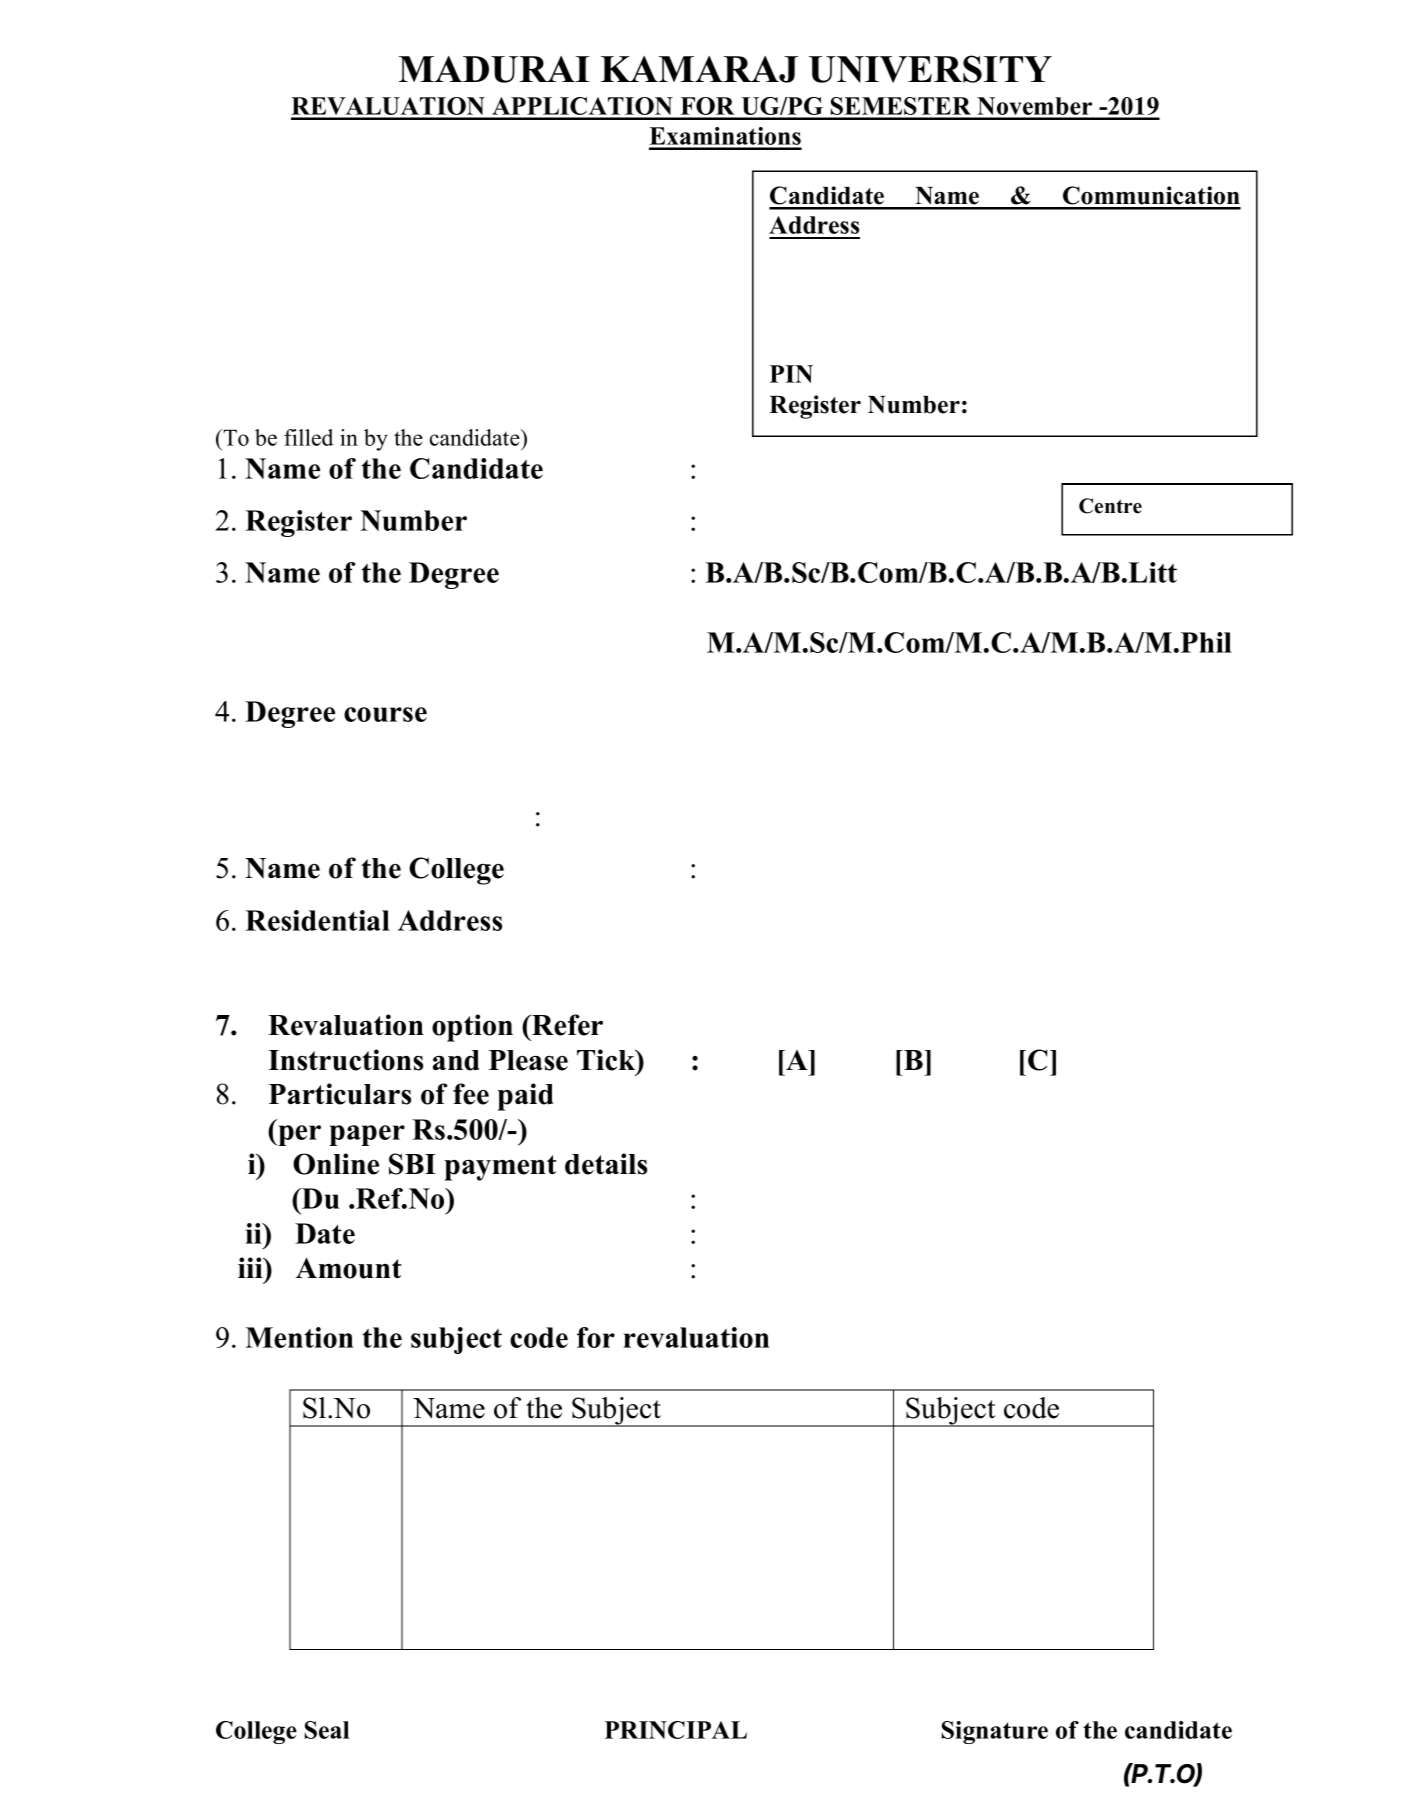 This image has width=1405, height=1818. I want to click on PIN, so click(791, 374).
